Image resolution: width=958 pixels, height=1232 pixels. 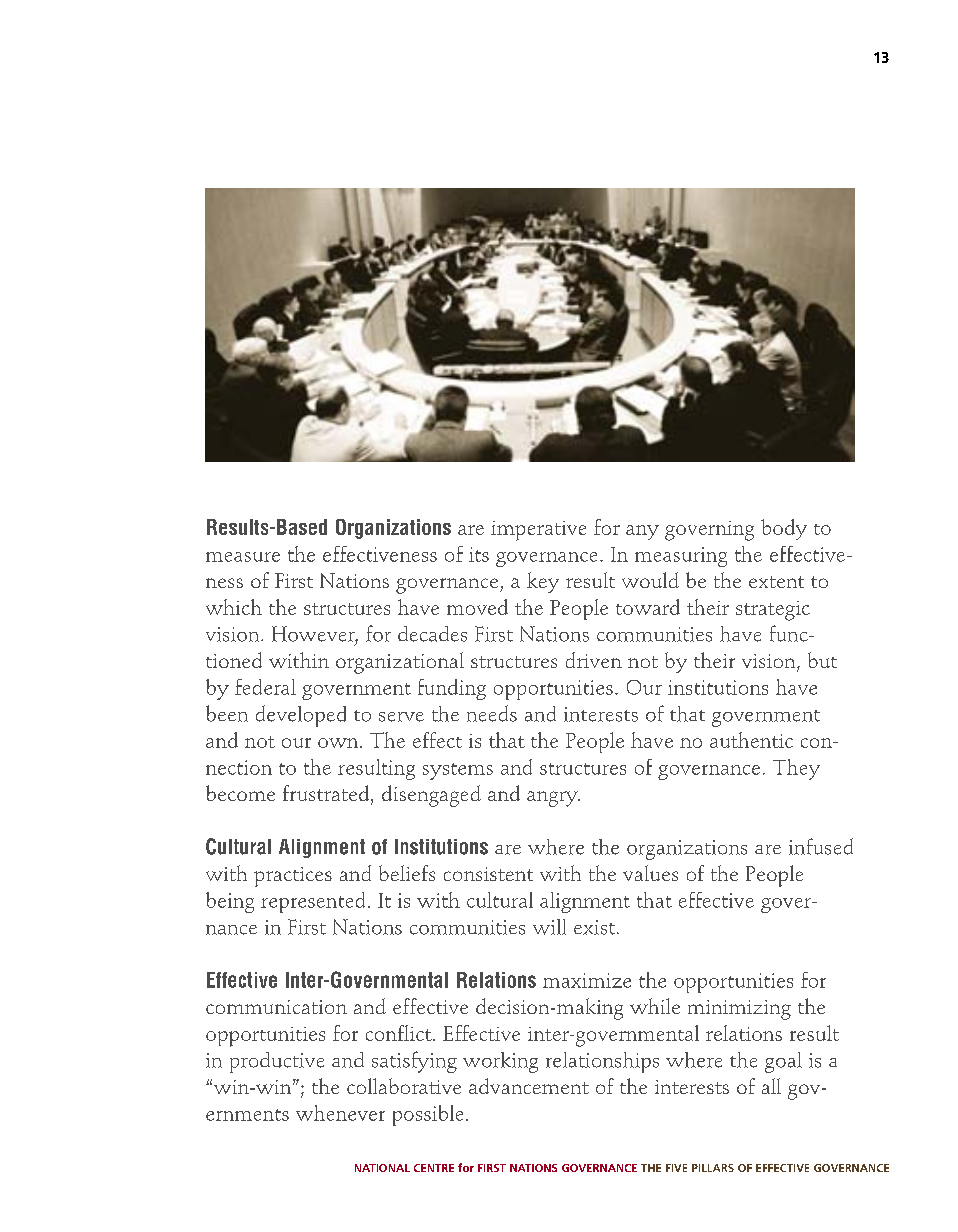 I want to click on imperative, so click(x=538, y=531).
